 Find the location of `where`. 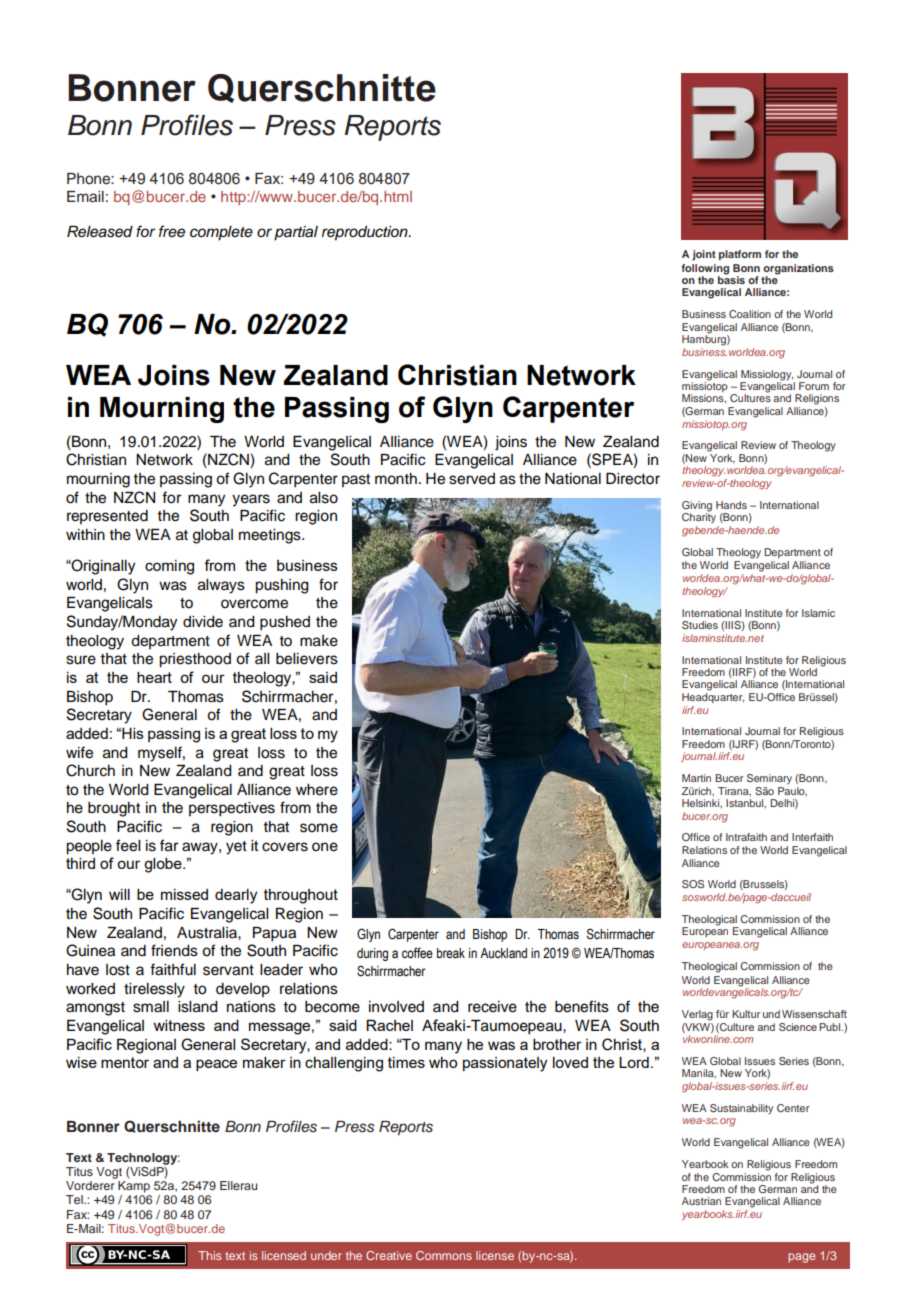

where is located at coordinates (317, 790).
